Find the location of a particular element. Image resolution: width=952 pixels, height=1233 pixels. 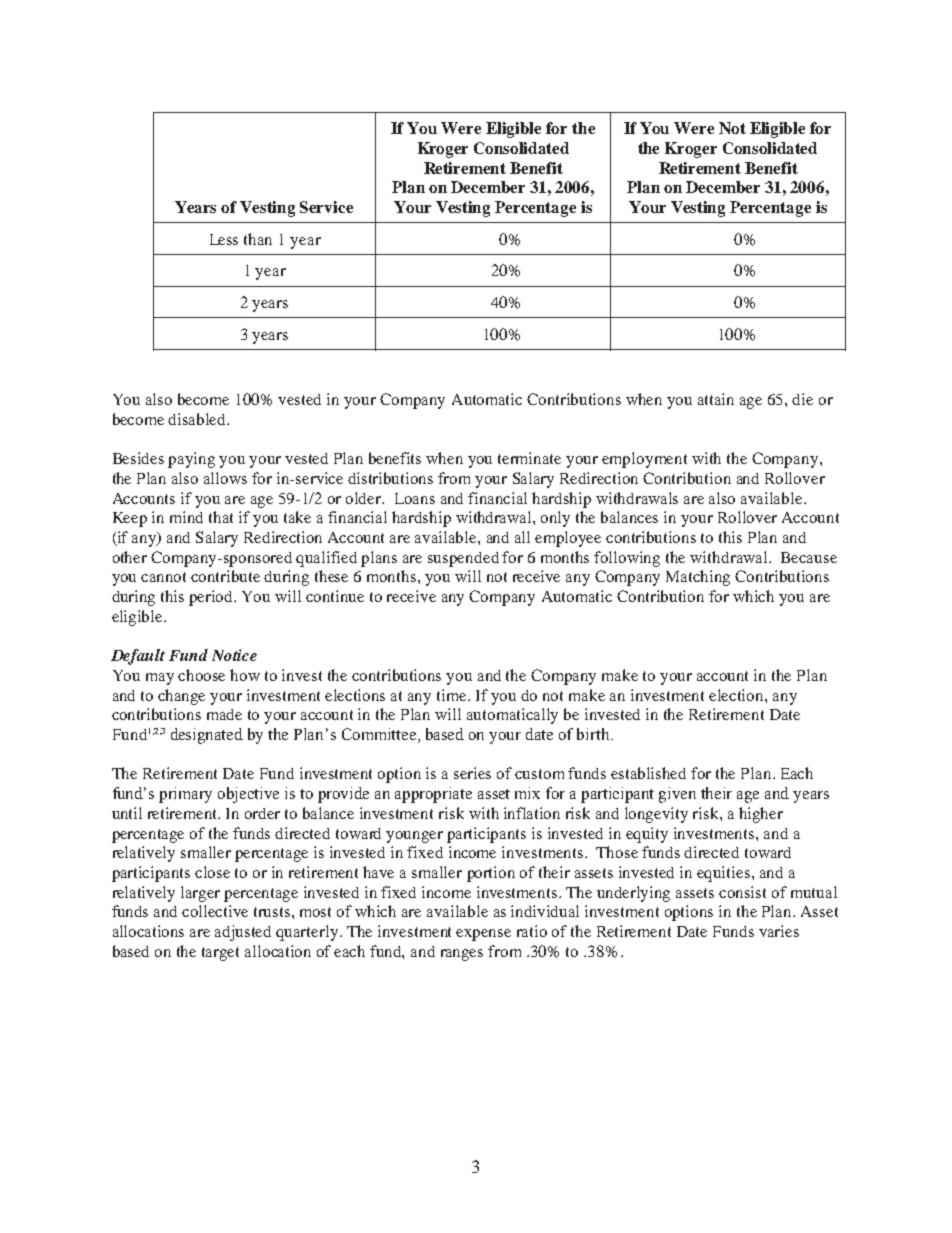

than is located at coordinates (258, 239).
